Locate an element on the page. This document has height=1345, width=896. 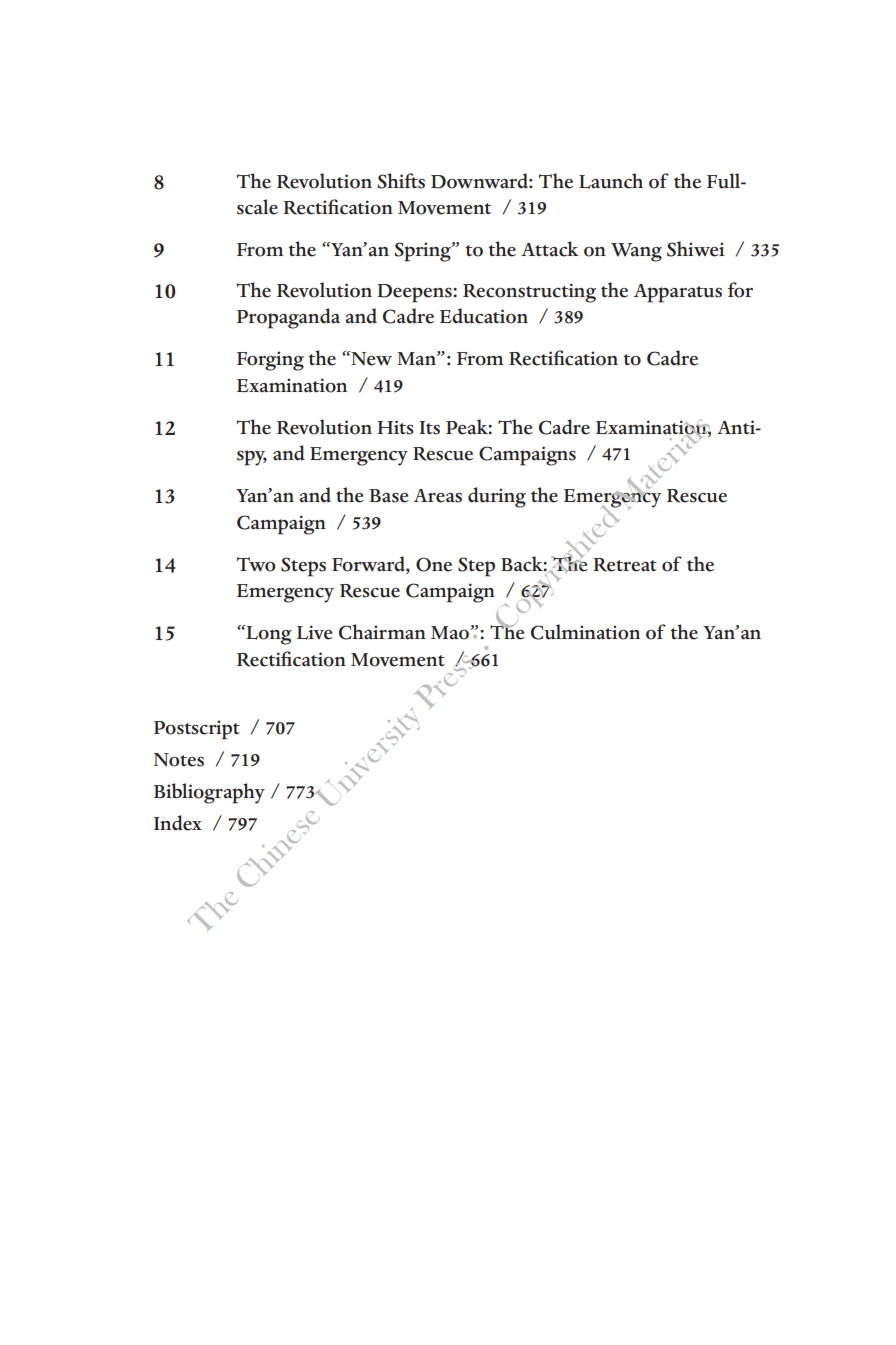
Forging is located at coordinates (270, 361).
